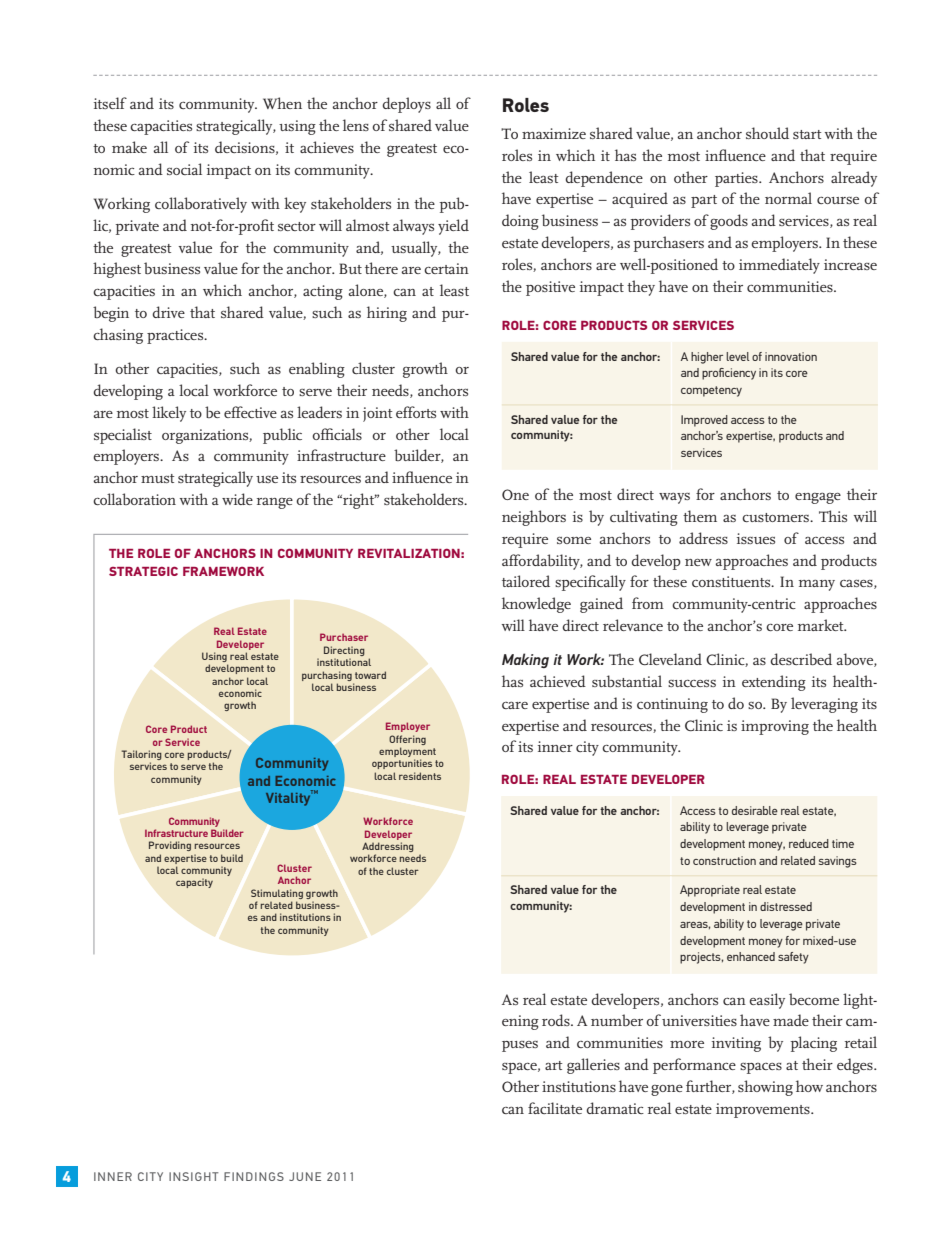 This document has width=952, height=1233. Describe the element at coordinates (277, 894) in the document. I see `Stimulating` at that location.
